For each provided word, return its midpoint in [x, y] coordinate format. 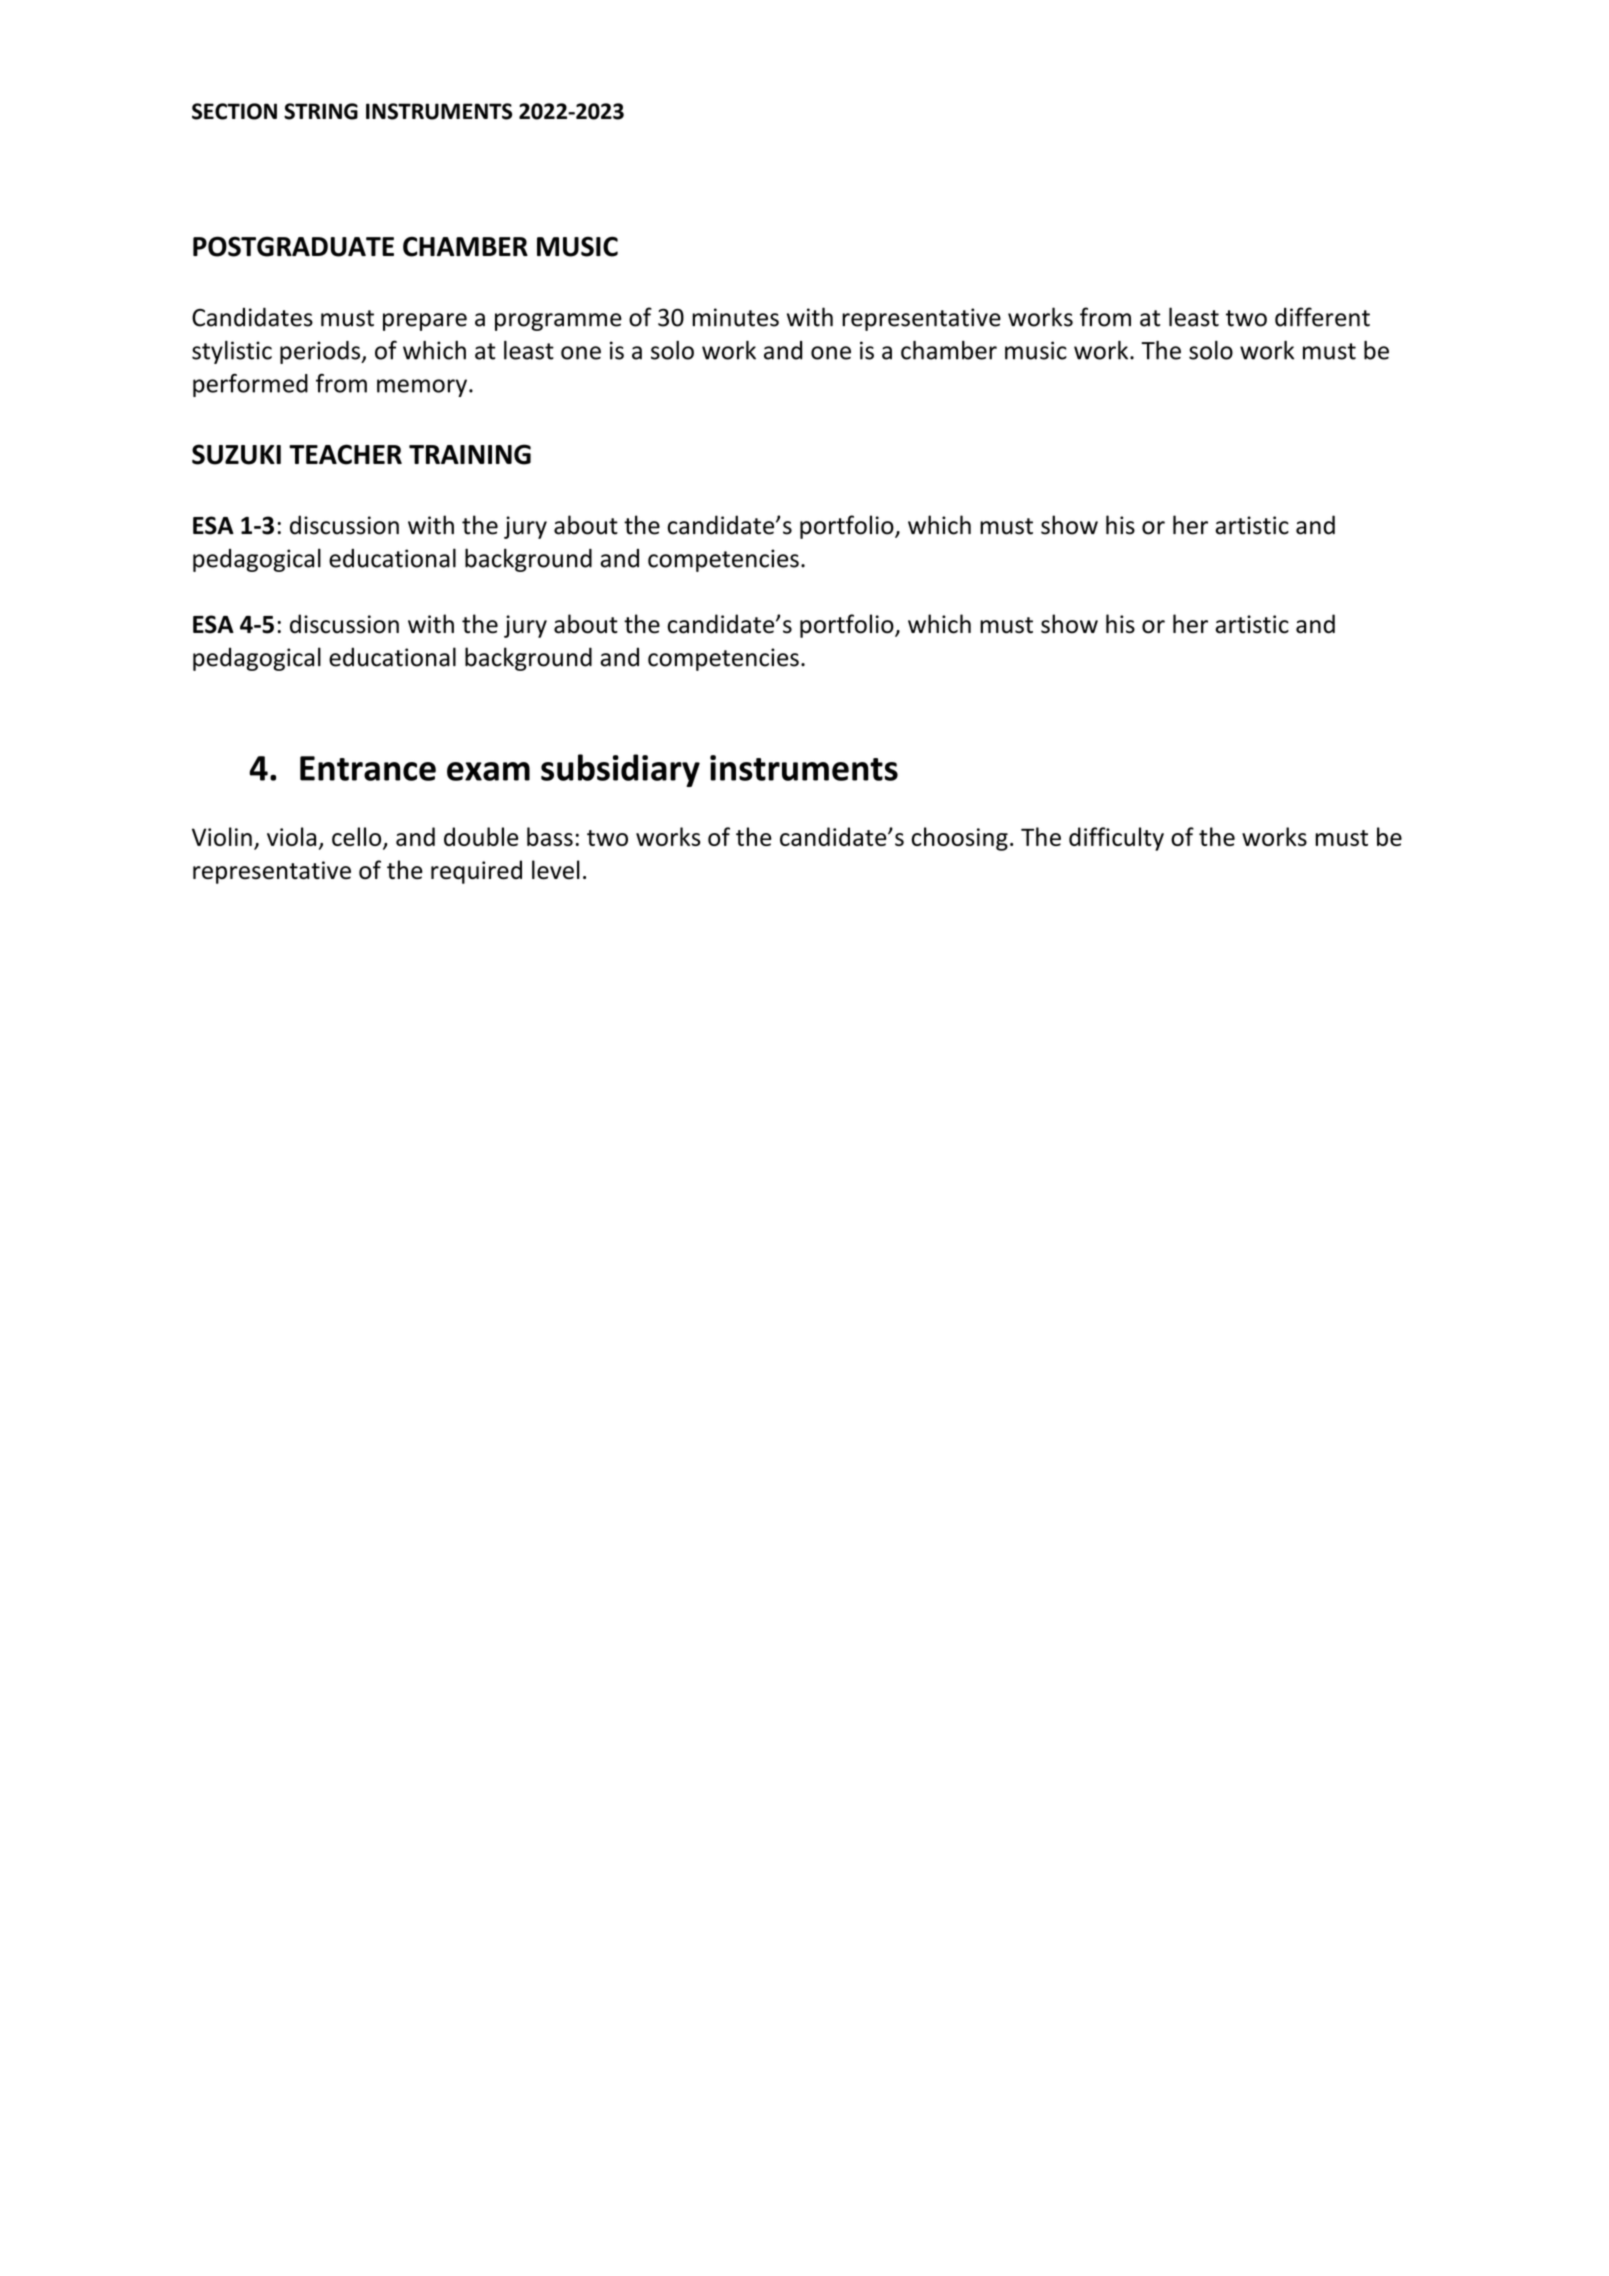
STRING [321, 111]
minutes [735, 317]
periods [321, 352]
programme [558, 322]
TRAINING [470, 454]
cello [358, 838]
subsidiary [620, 770]
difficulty [1116, 839]
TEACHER [345, 454]
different [1322, 317]
